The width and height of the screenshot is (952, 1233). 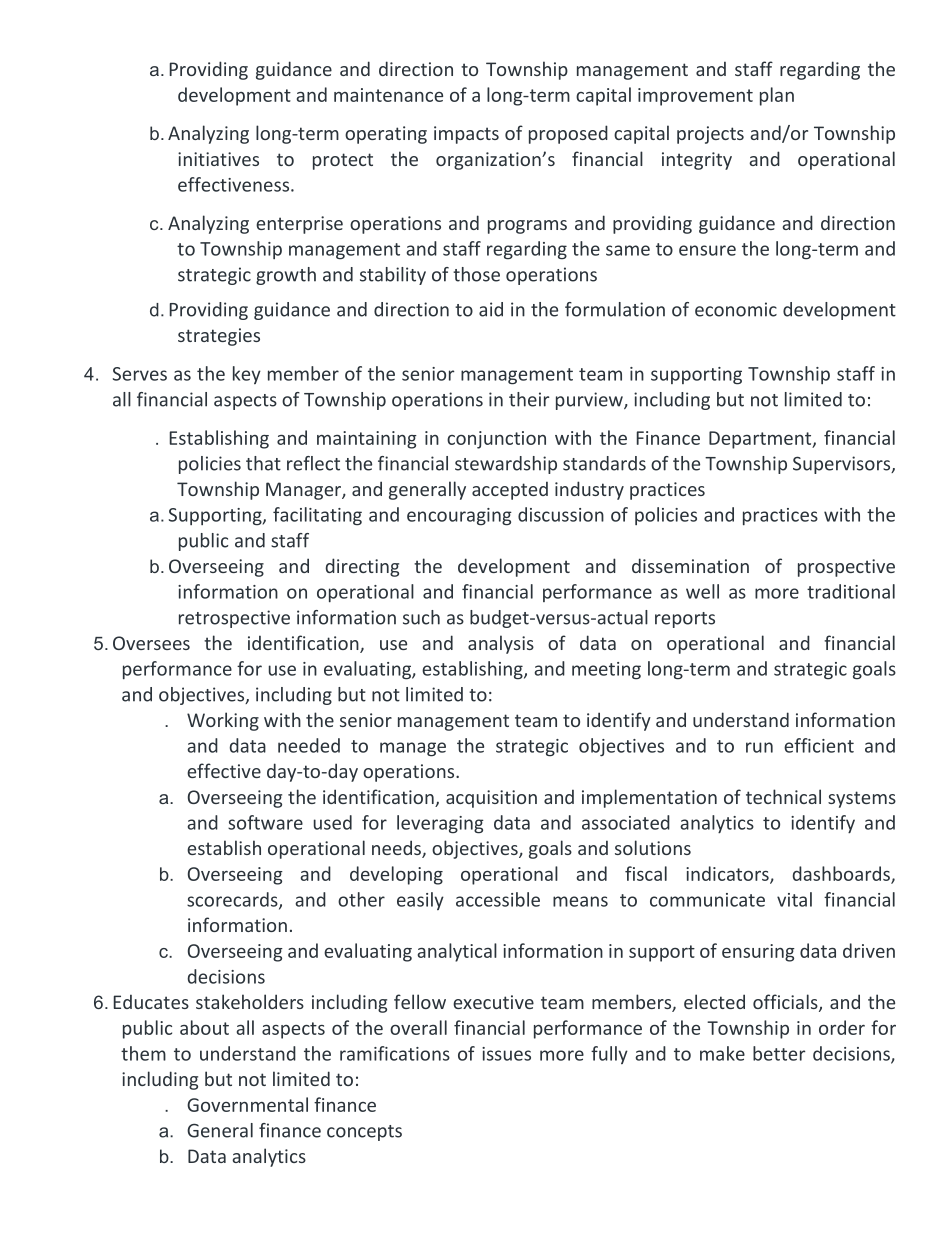 I want to click on conjunction, so click(x=496, y=440).
